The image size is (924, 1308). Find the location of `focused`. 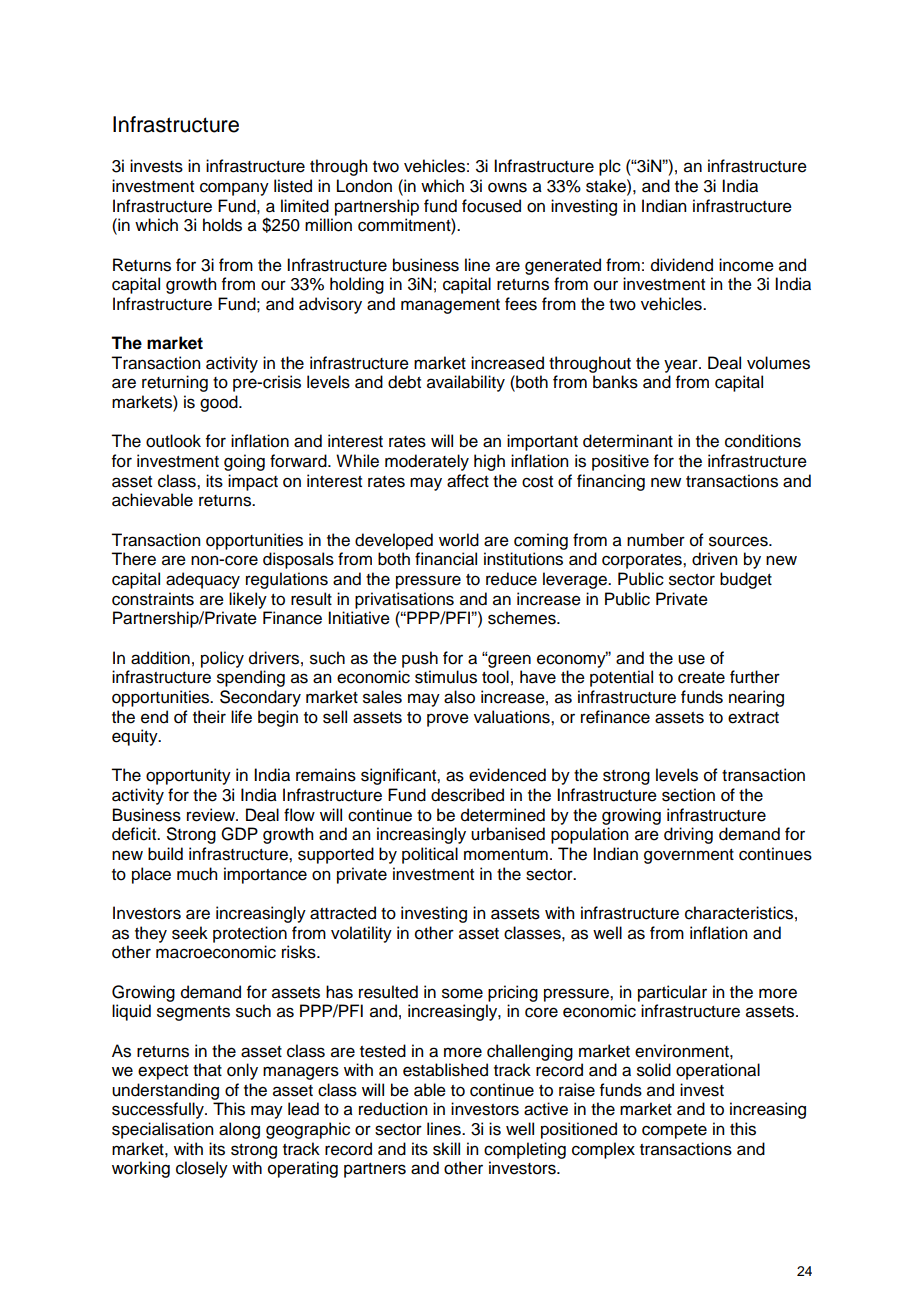

focused is located at coordinates (491, 206).
